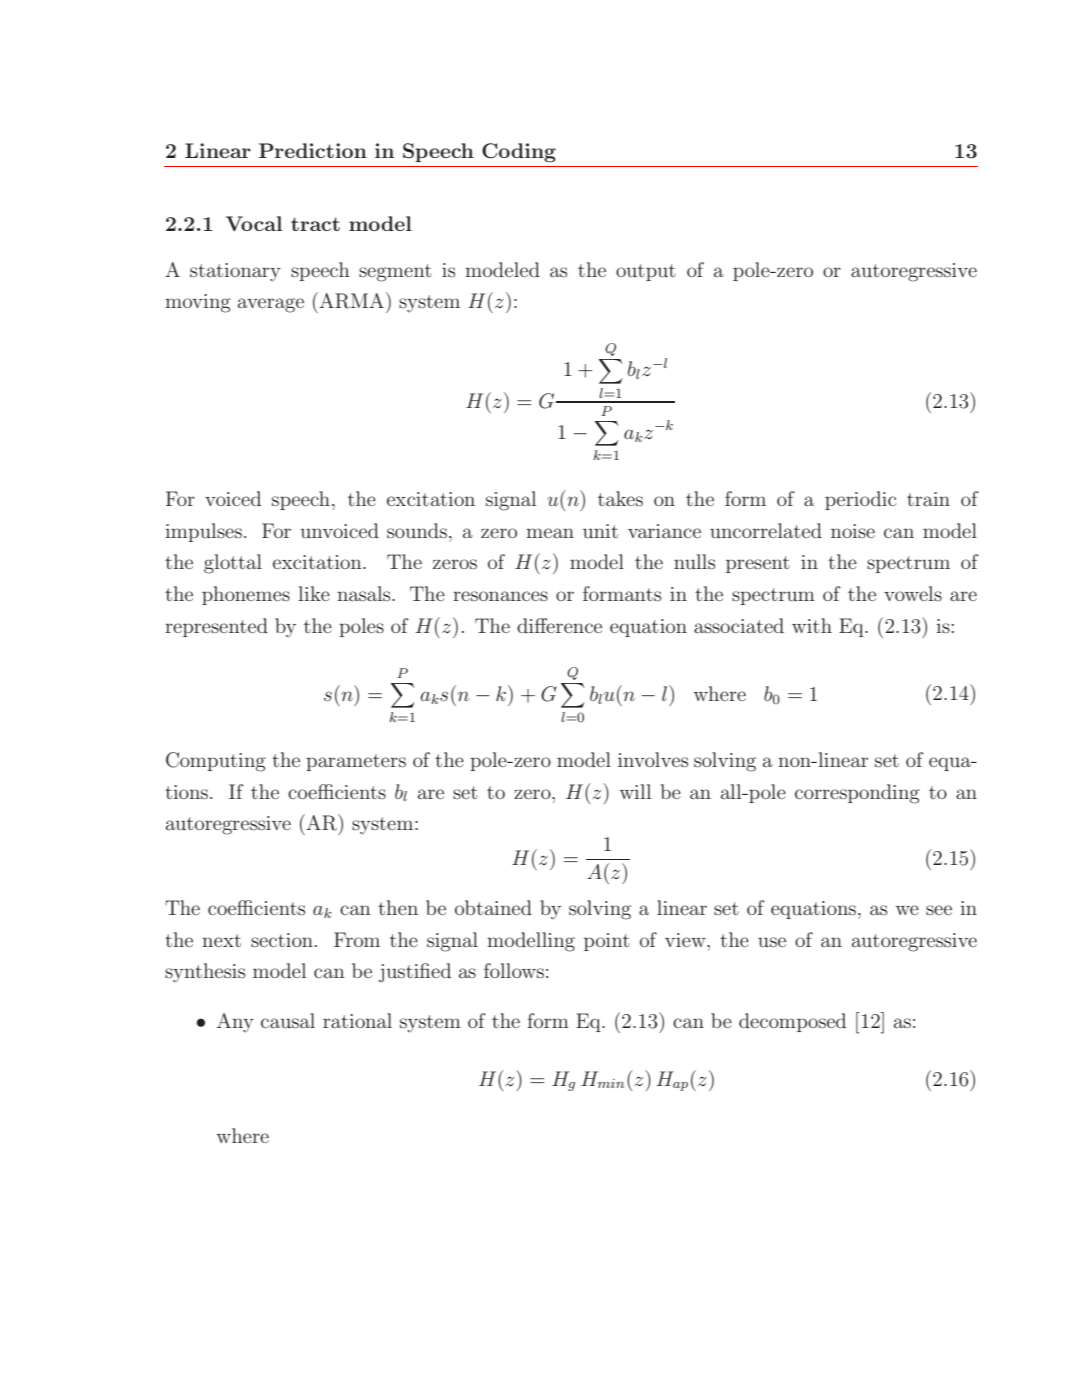 Image resolution: width=1079 pixels, height=1397 pixels. Describe the element at coordinates (653, 759) in the screenshot. I see `involves` at that location.
